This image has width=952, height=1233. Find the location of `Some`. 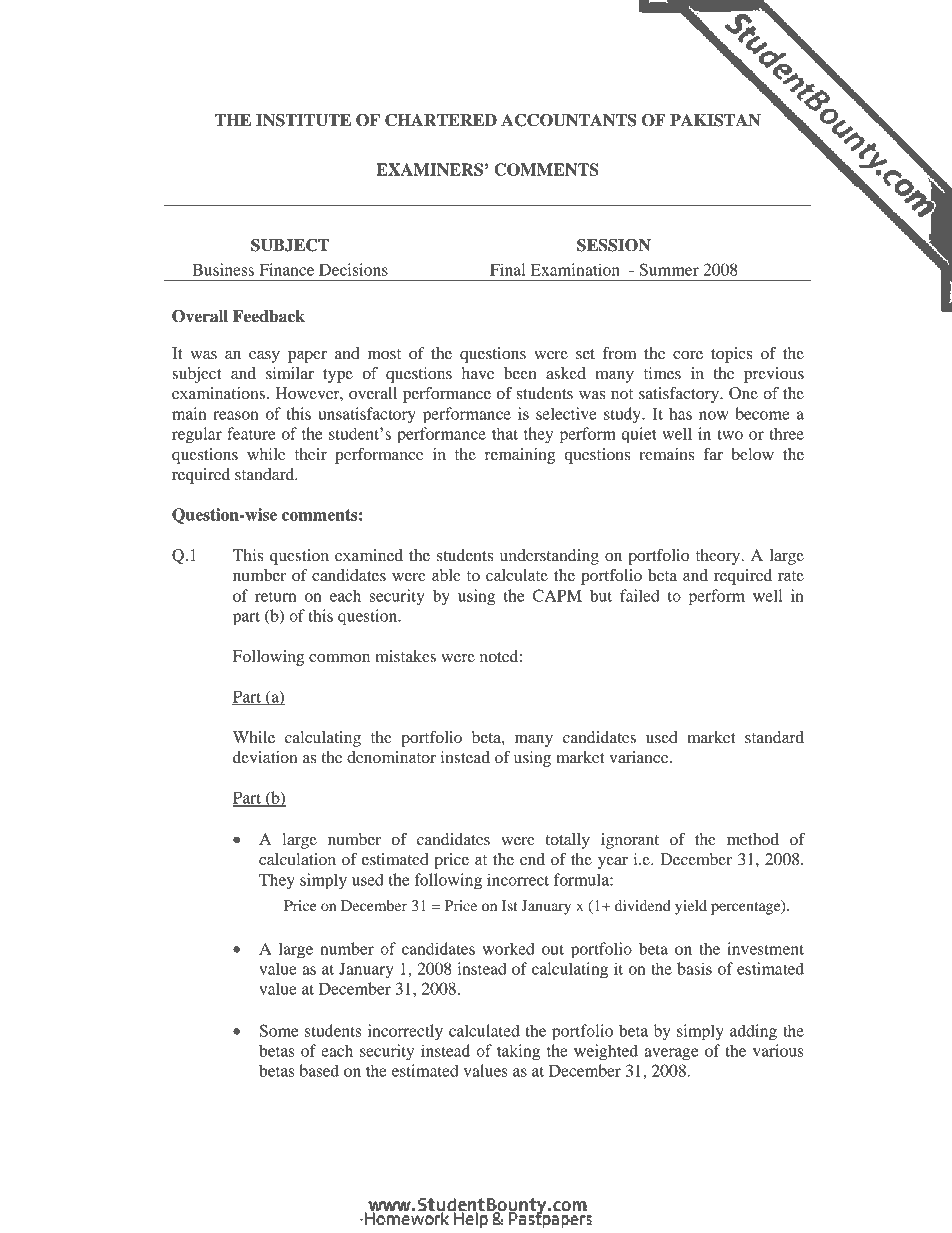

Some is located at coordinates (278, 1030).
